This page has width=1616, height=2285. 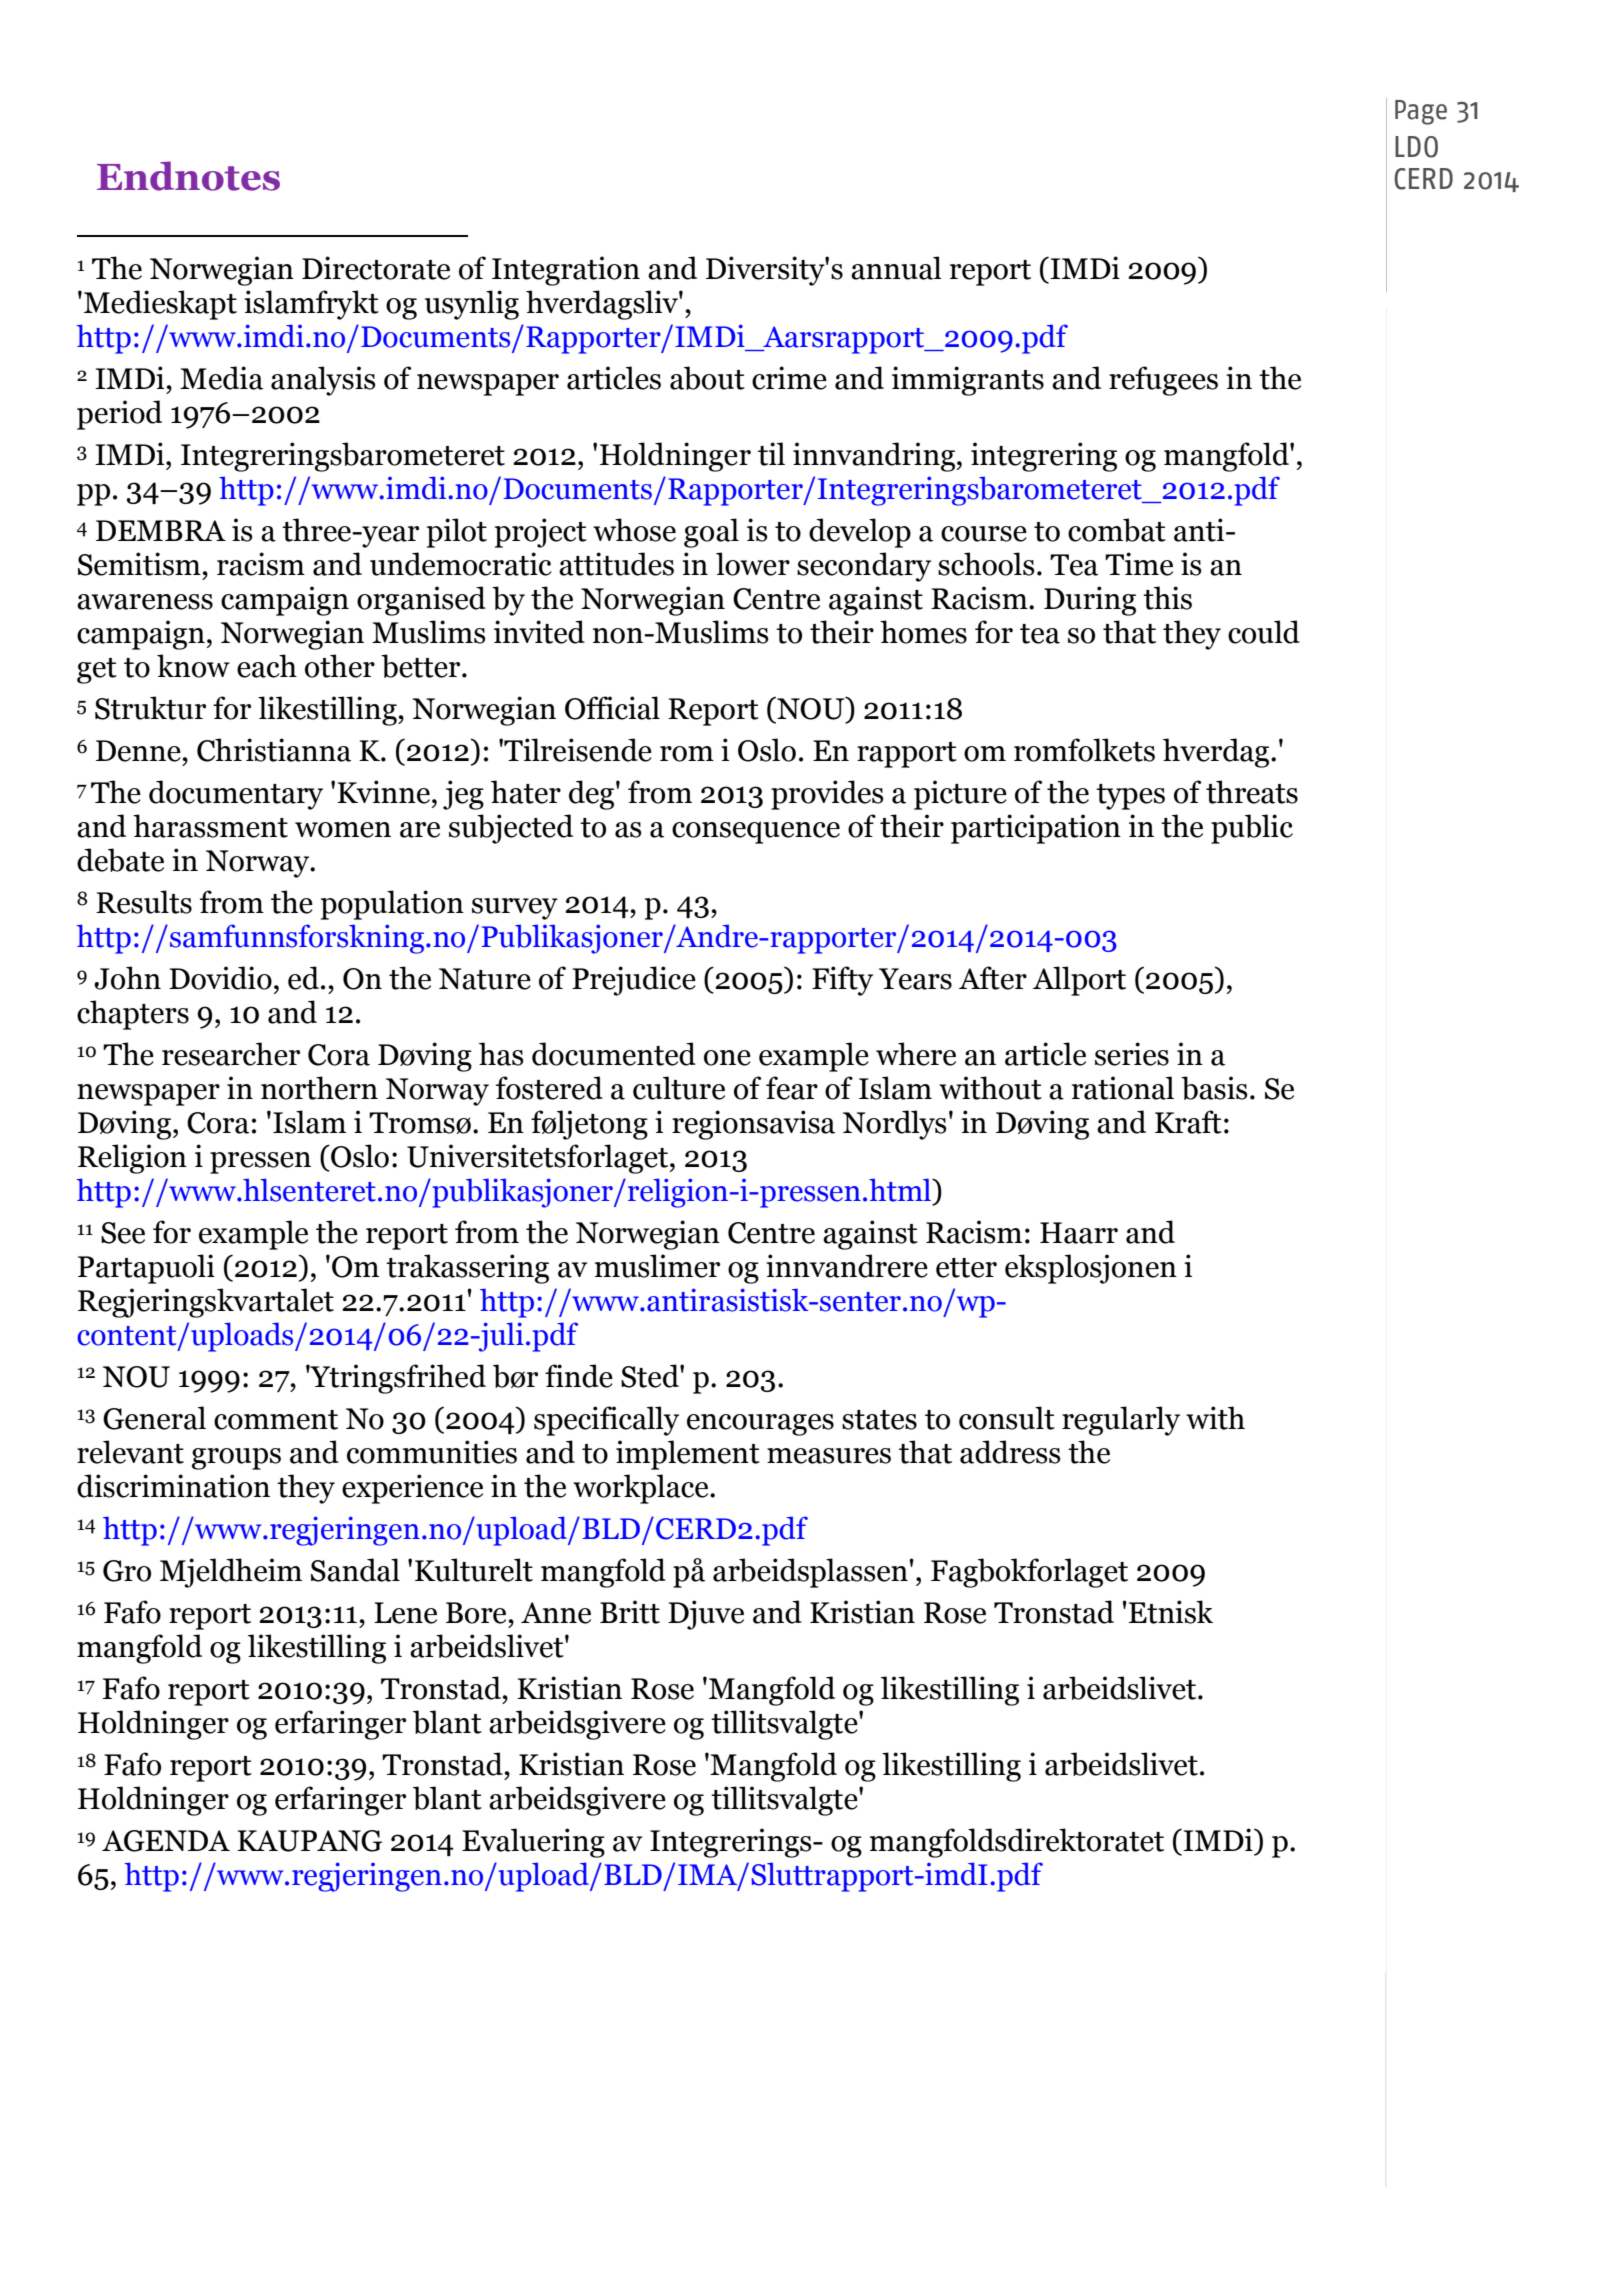 What do you see at coordinates (842, 981) in the page?
I see `Fifty` at bounding box center [842, 981].
